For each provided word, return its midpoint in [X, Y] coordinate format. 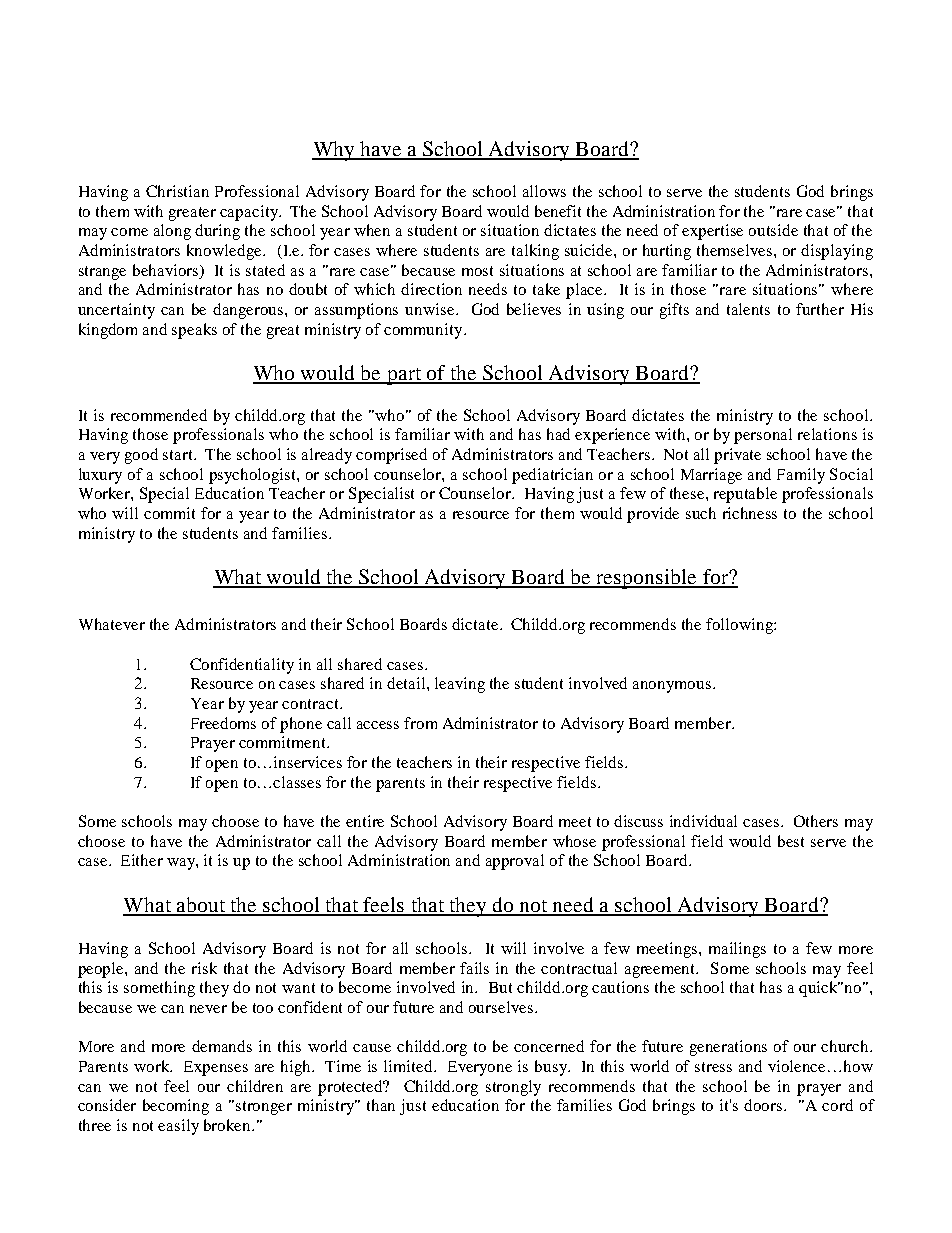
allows [544, 191]
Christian [177, 191]
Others [816, 821]
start [179, 455]
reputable [745, 495]
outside [773, 230]
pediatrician [552, 476]
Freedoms [223, 723]
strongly [513, 1088]
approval [515, 862]
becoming [176, 1107]
